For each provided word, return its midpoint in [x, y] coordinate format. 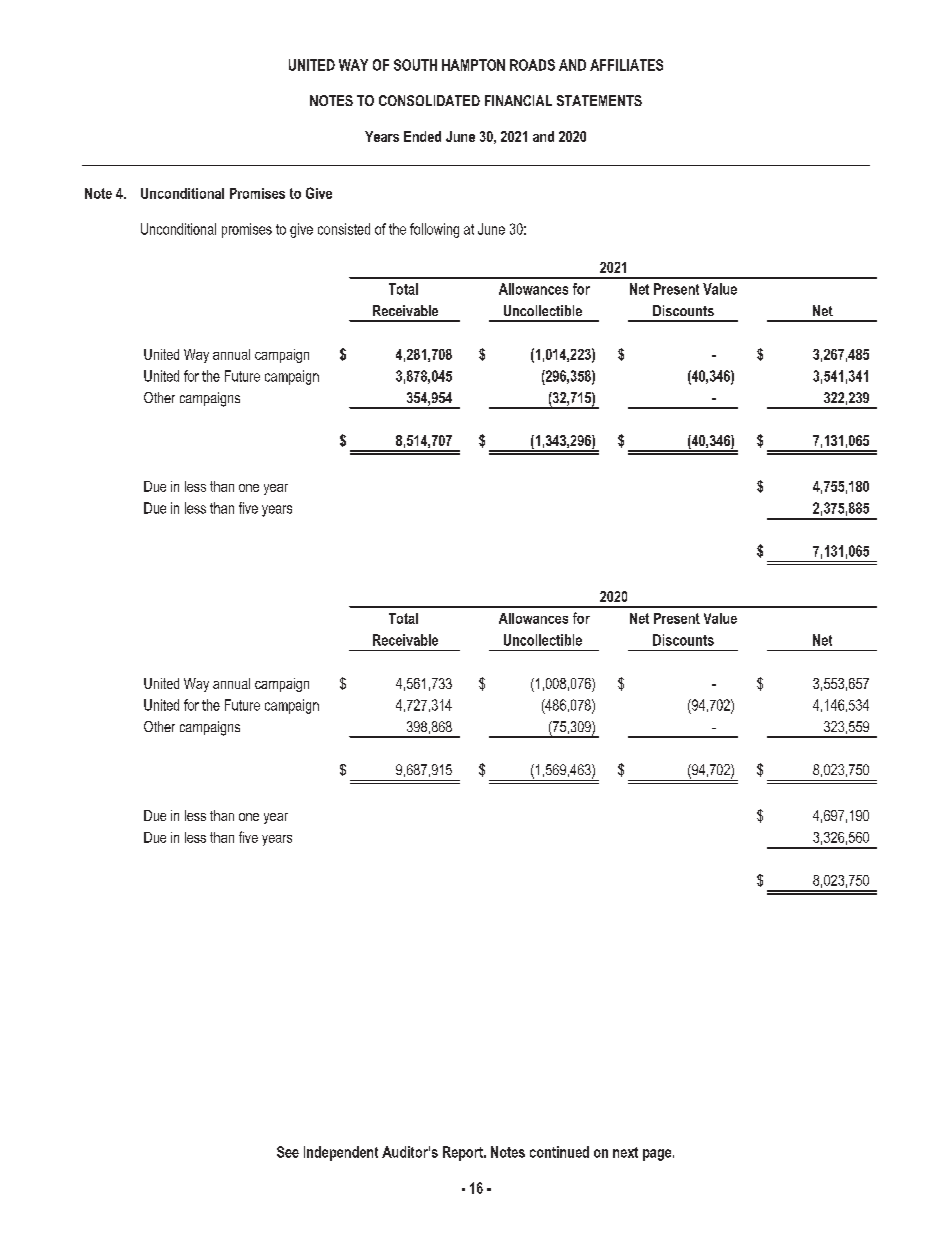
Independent [341, 1153]
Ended [422, 136]
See [288, 1152]
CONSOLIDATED [429, 100]
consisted [344, 229]
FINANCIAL [518, 100]
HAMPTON [473, 65]
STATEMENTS [599, 100]
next [625, 1152]
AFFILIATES [626, 65]
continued [559, 1152]
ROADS [532, 65]
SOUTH [415, 65]
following [434, 230]
